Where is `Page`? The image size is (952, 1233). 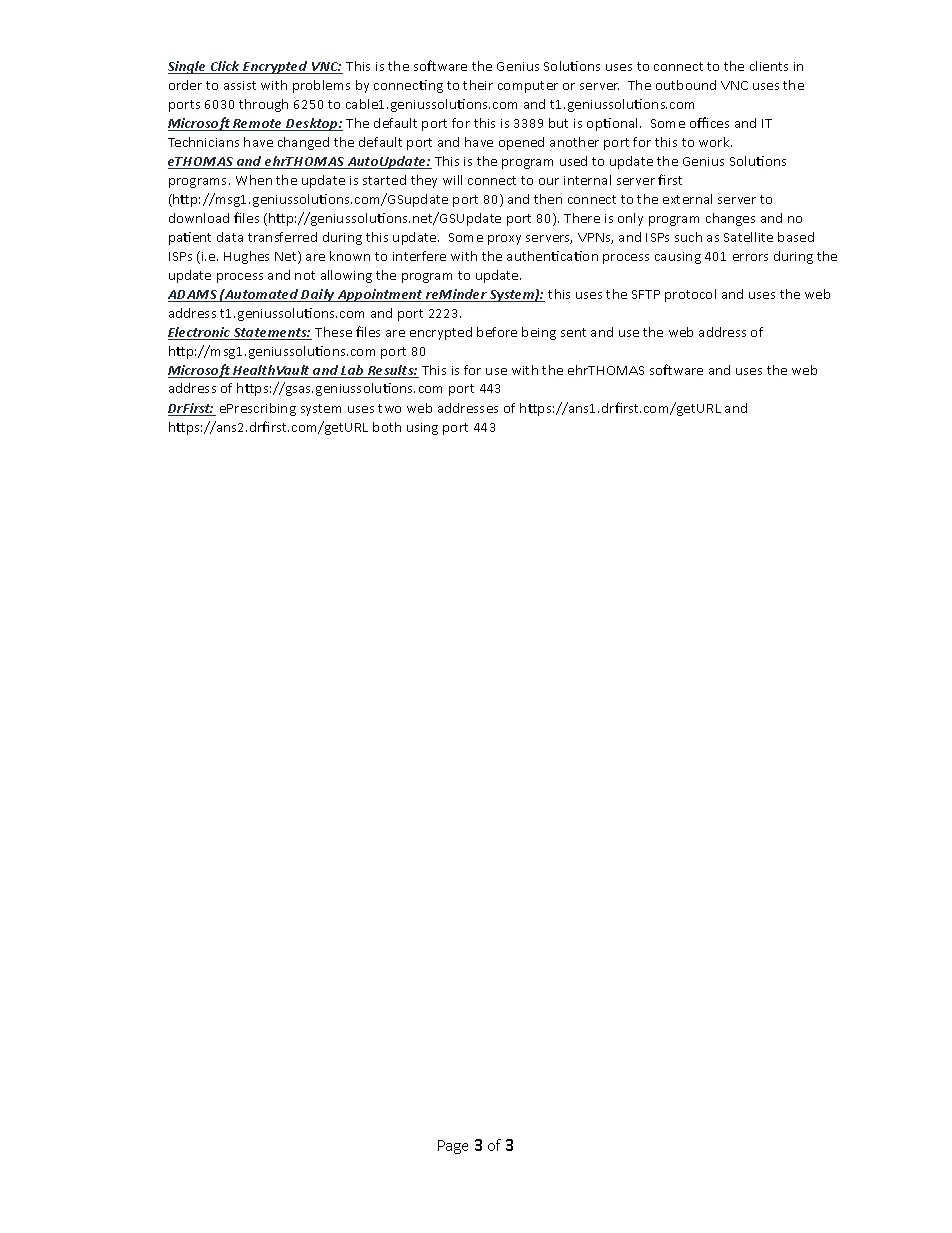
Page is located at coordinates (453, 1147).
